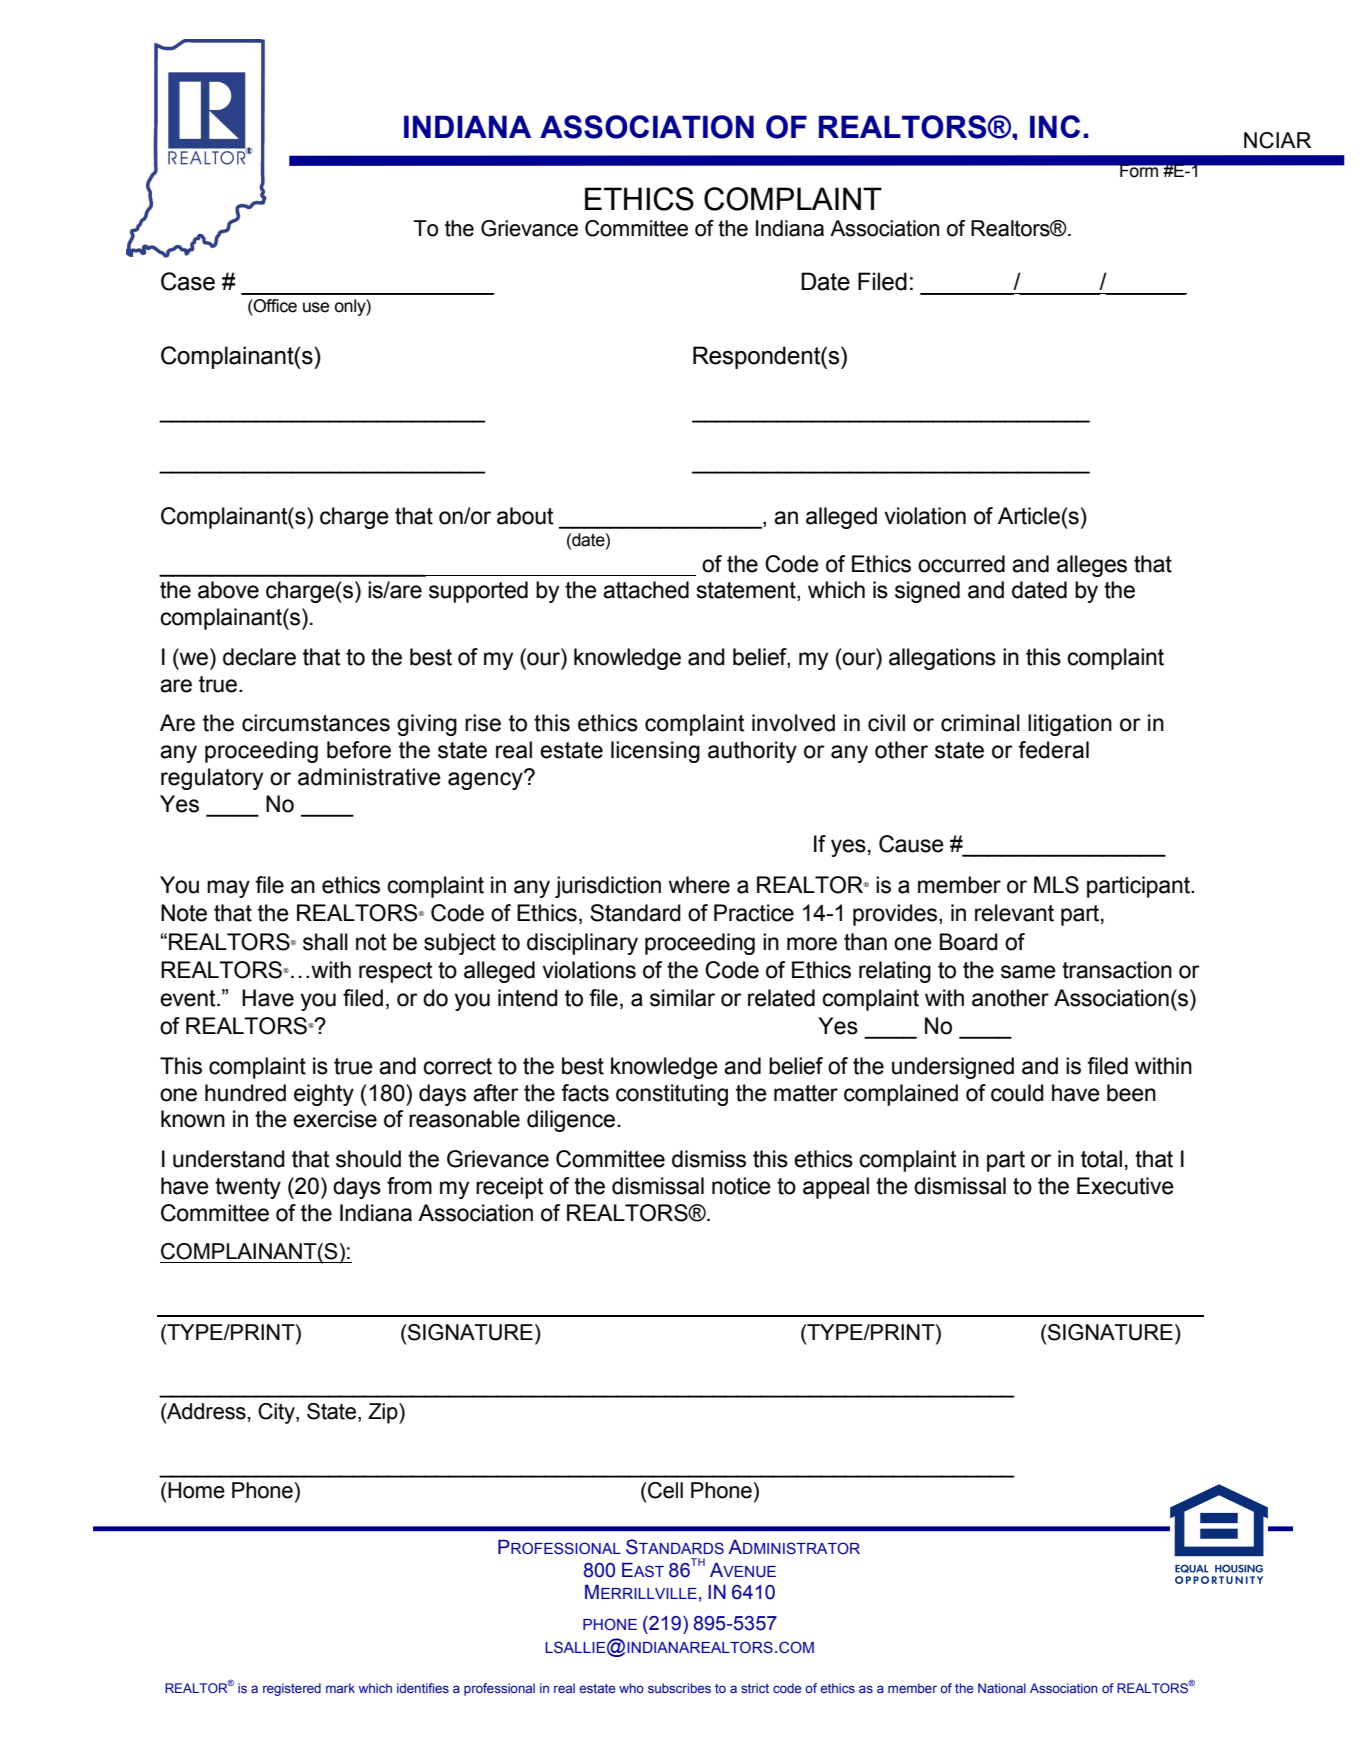 This image has height=1760, width=1360. Describe the element at coordinates (316, 723) in the image. I see `circumstances` at that location.
